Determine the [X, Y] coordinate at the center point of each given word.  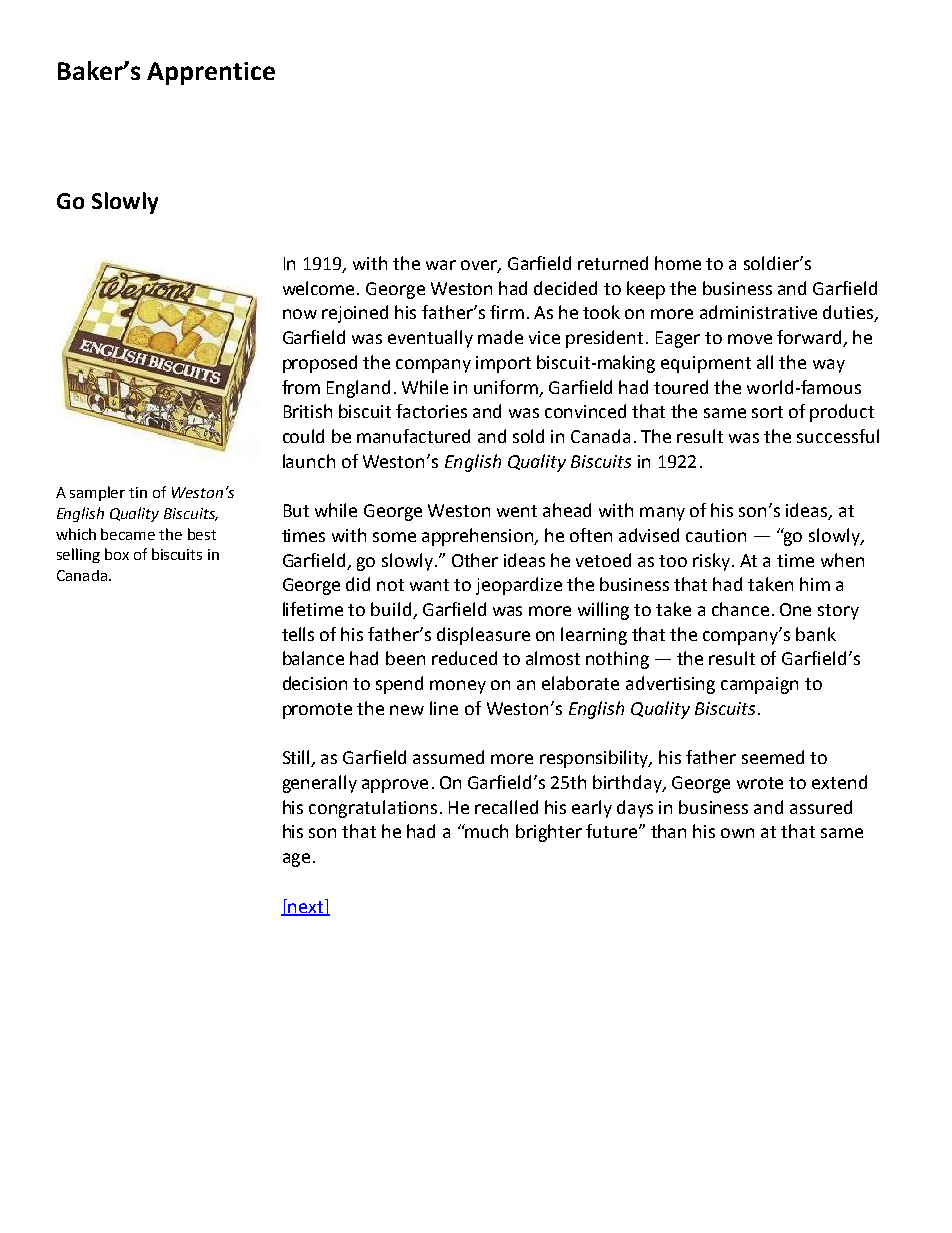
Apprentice [211, 73]
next [306, 907]
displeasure [483, 636]
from [301, 387]
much [486, 831]
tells [298, 634]
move [750, 339]
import [503, 364]
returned [613, 263]
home [678, 263]
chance [740, 609]
